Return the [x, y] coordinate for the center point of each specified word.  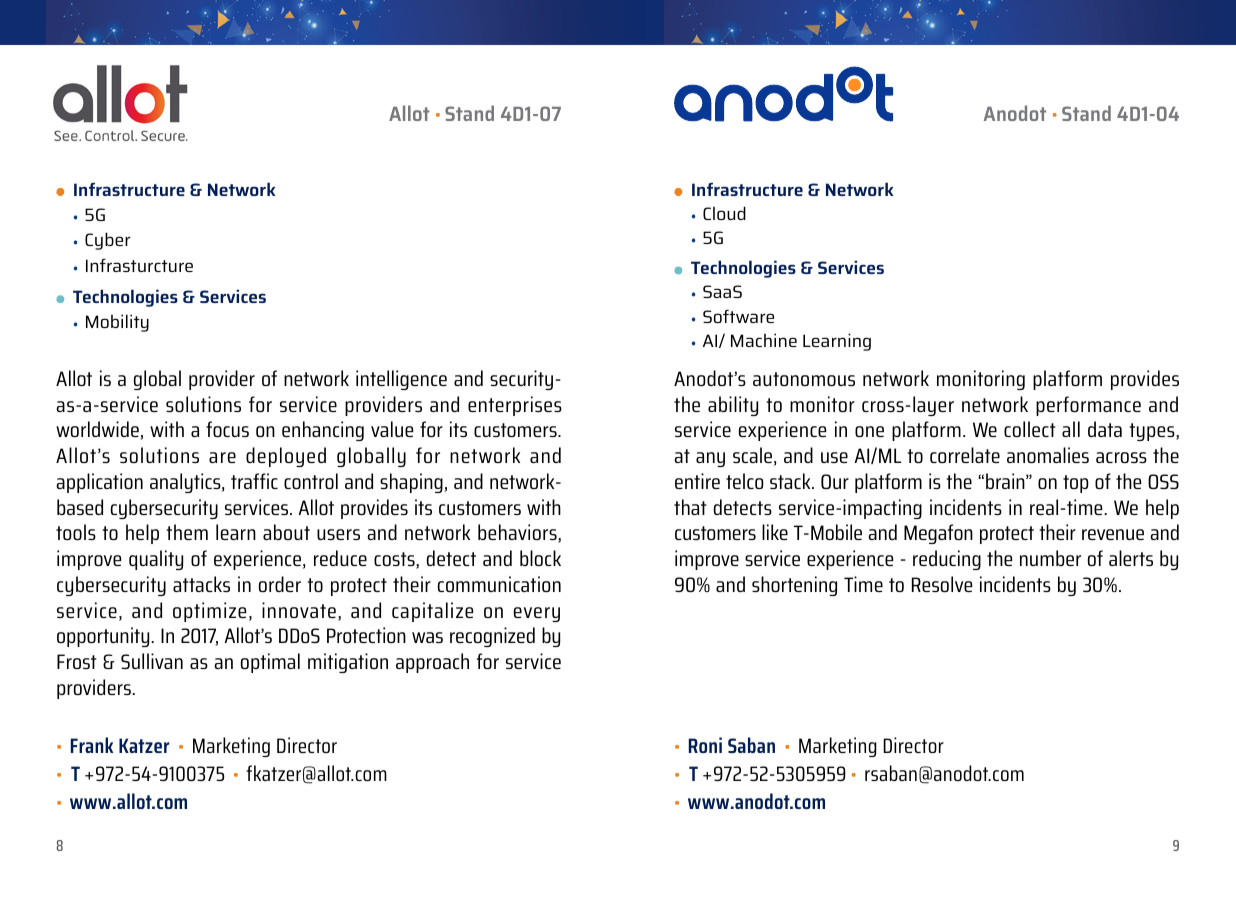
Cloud [724, 213]
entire [697, 481]
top [1076, 484]
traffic [254, 481]
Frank [92, 745]
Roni [705, 745]
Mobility [117, 323]
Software [738, 316]
